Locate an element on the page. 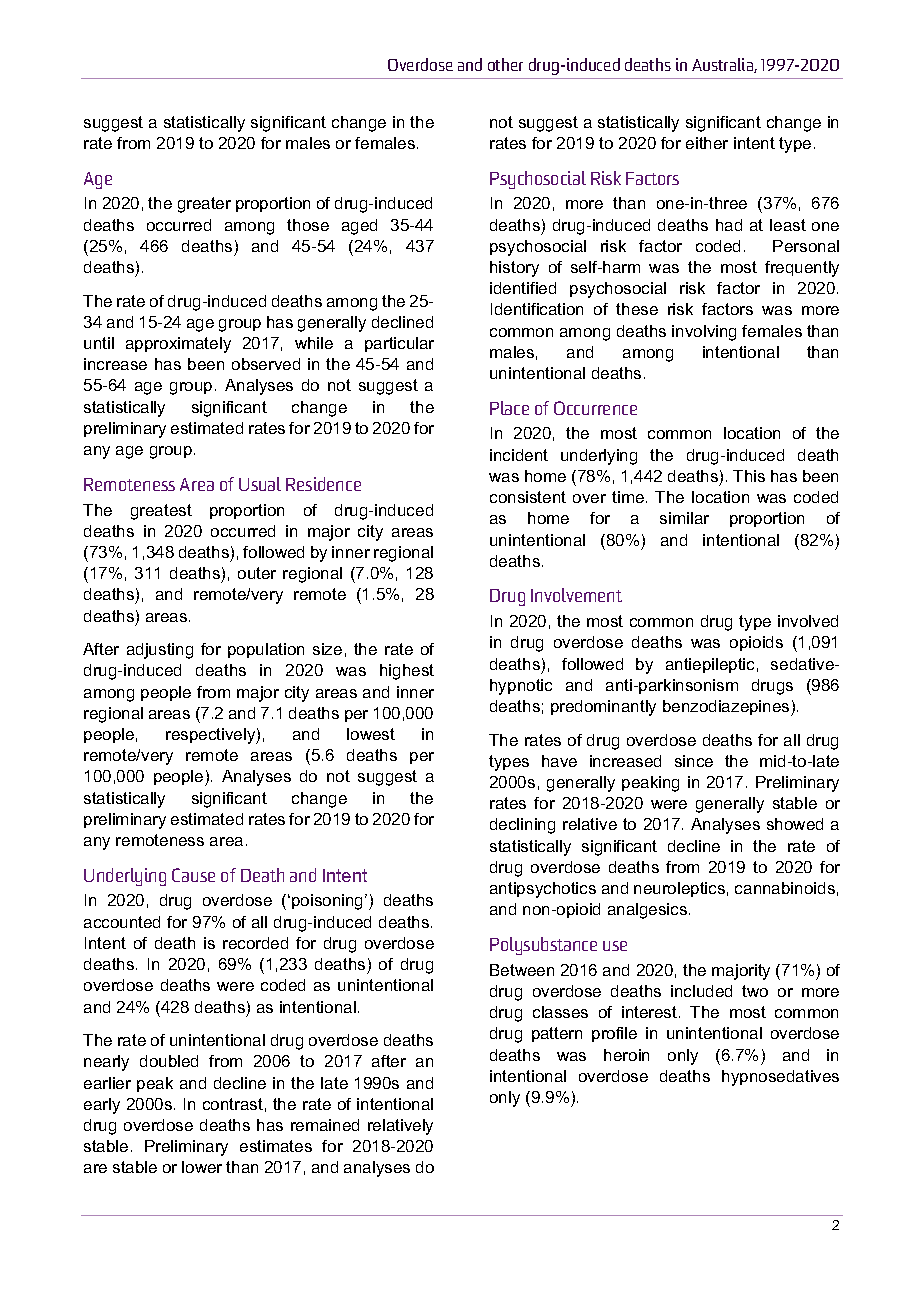  This is located at coordinates (749, 476).
